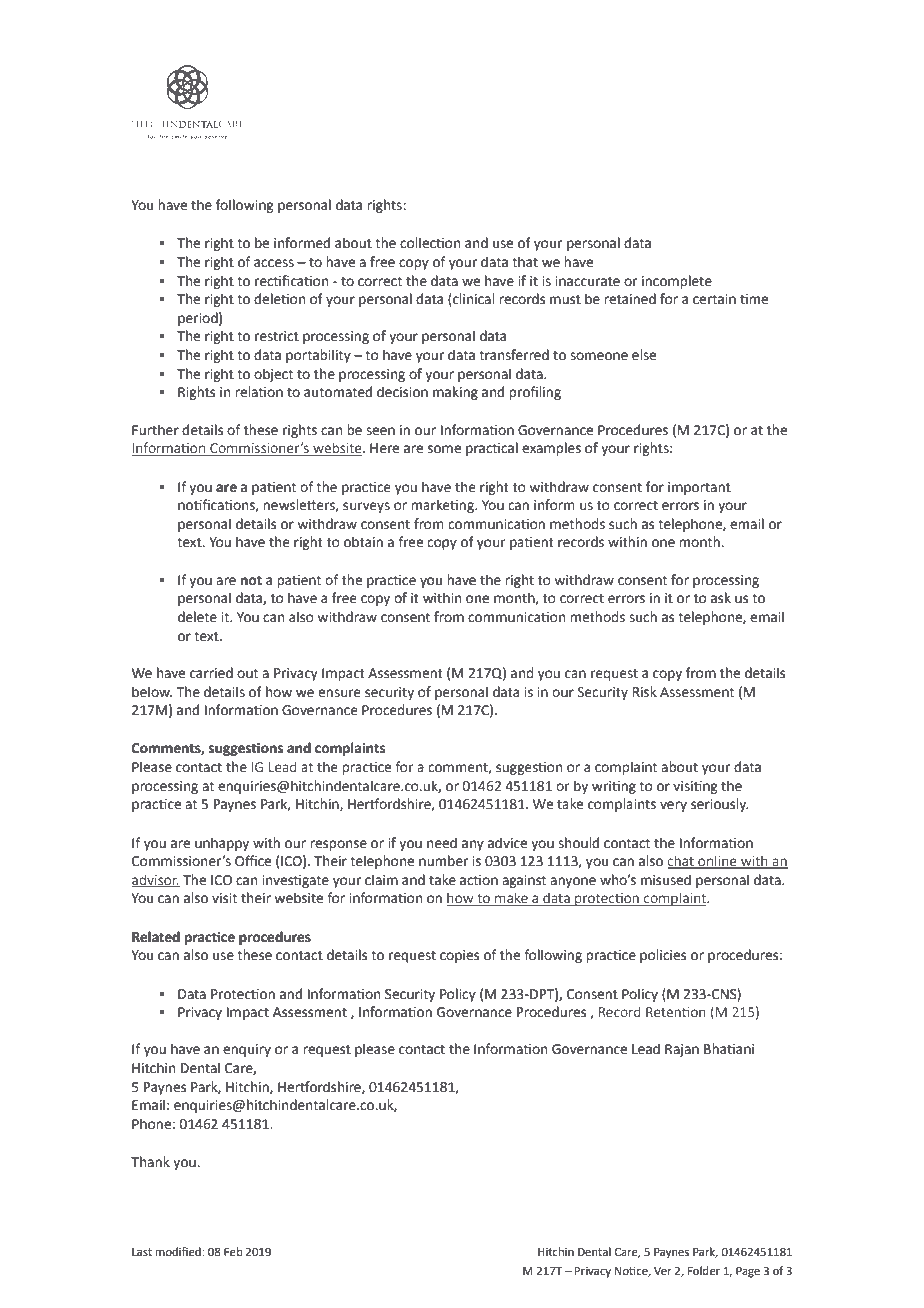 This screenshot has width=924, height=1308. Describe the element at coordinates (721, 598) in the screenshot. I see `ask` at that location.
